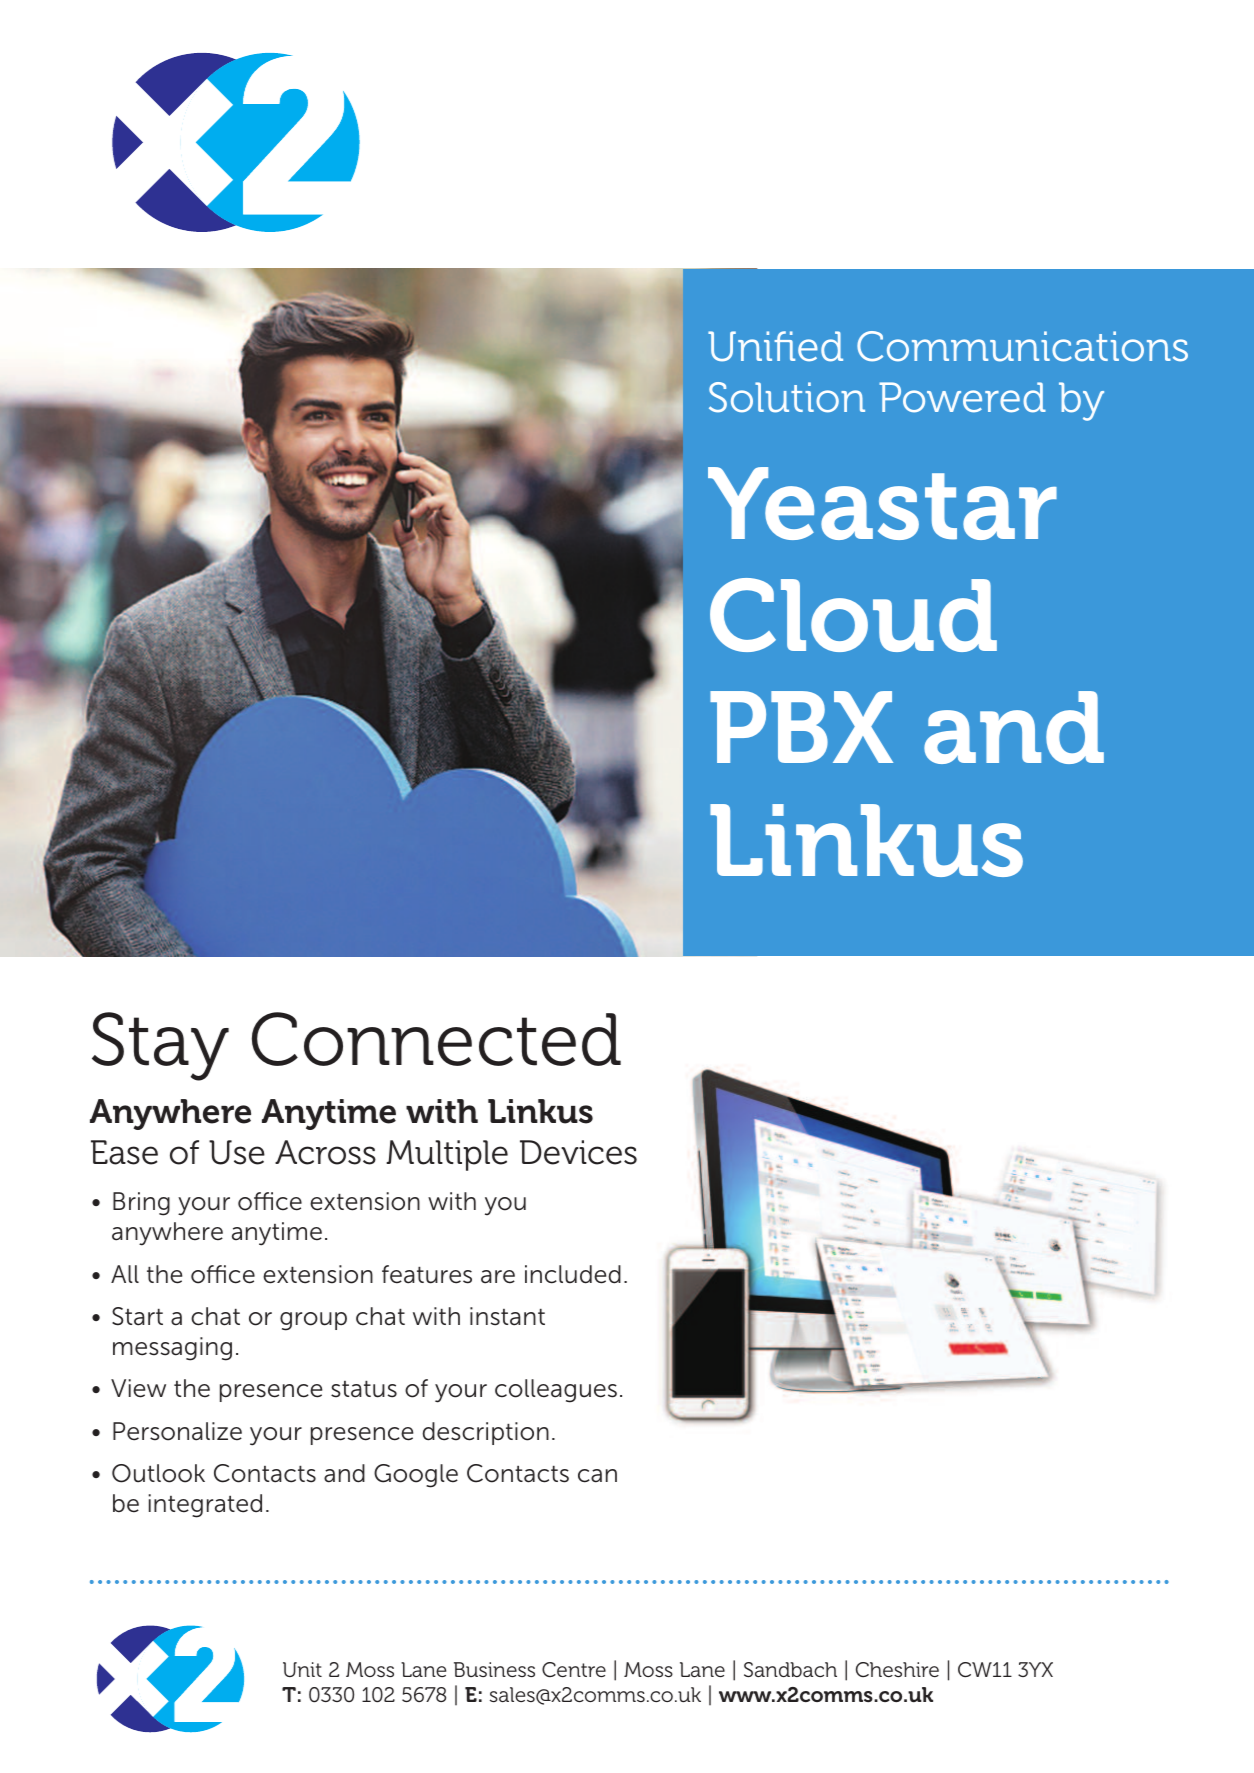  What do you see at coordinates (853, 615) in the screenshot?
I see `Cloud` at bounding box center [853, 615].
